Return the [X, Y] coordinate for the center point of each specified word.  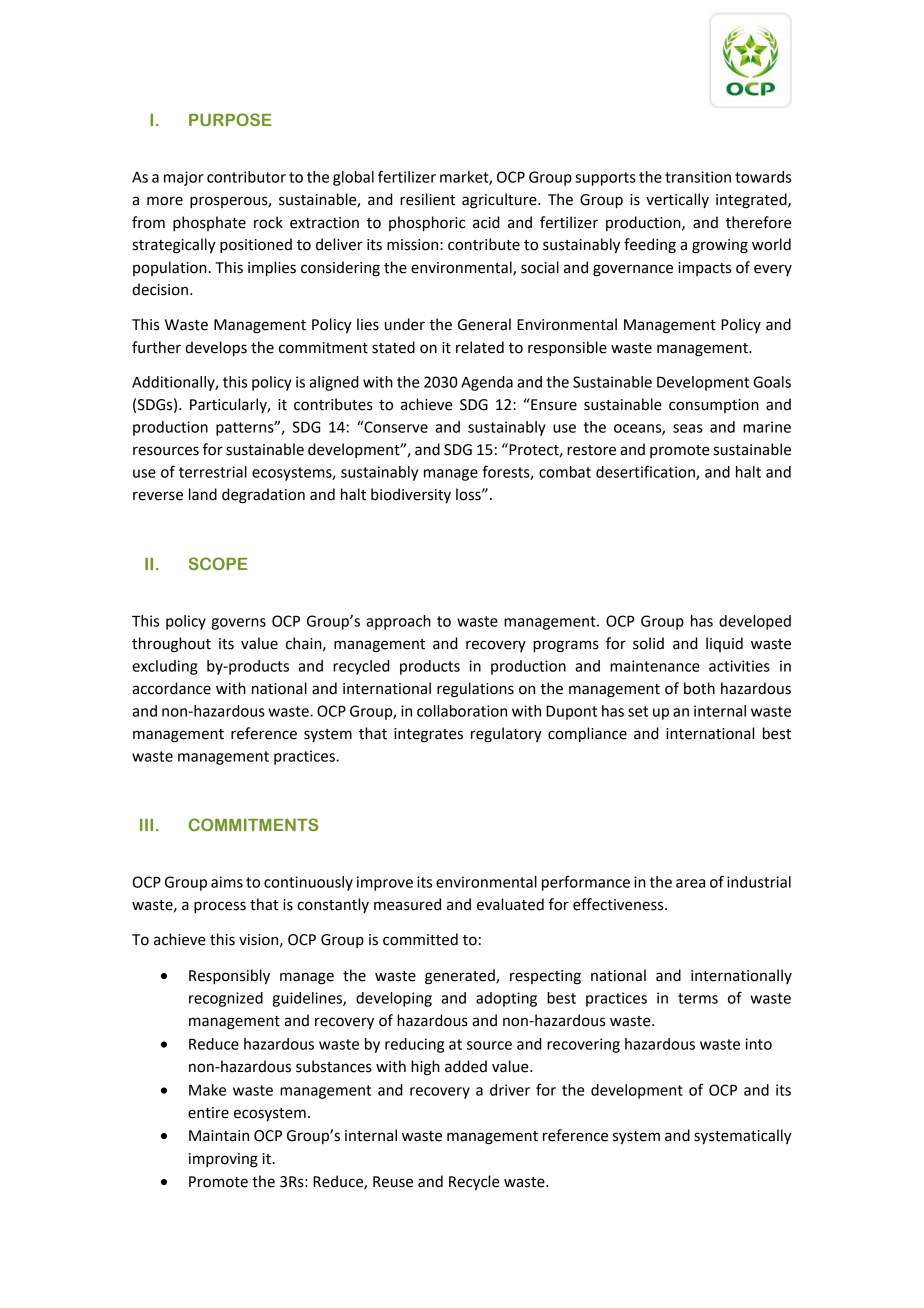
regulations [475, 690]
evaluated [510, 904]
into [758, 1044]
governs [238, 624]
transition [698, 177]
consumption [714, 406]
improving [223, 1160]
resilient [427, 199]
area [690, 883]
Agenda [487, 383]
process [220, 907]
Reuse [393, 1182]
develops [216, 348]
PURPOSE [230, 119]
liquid [724, 644]
